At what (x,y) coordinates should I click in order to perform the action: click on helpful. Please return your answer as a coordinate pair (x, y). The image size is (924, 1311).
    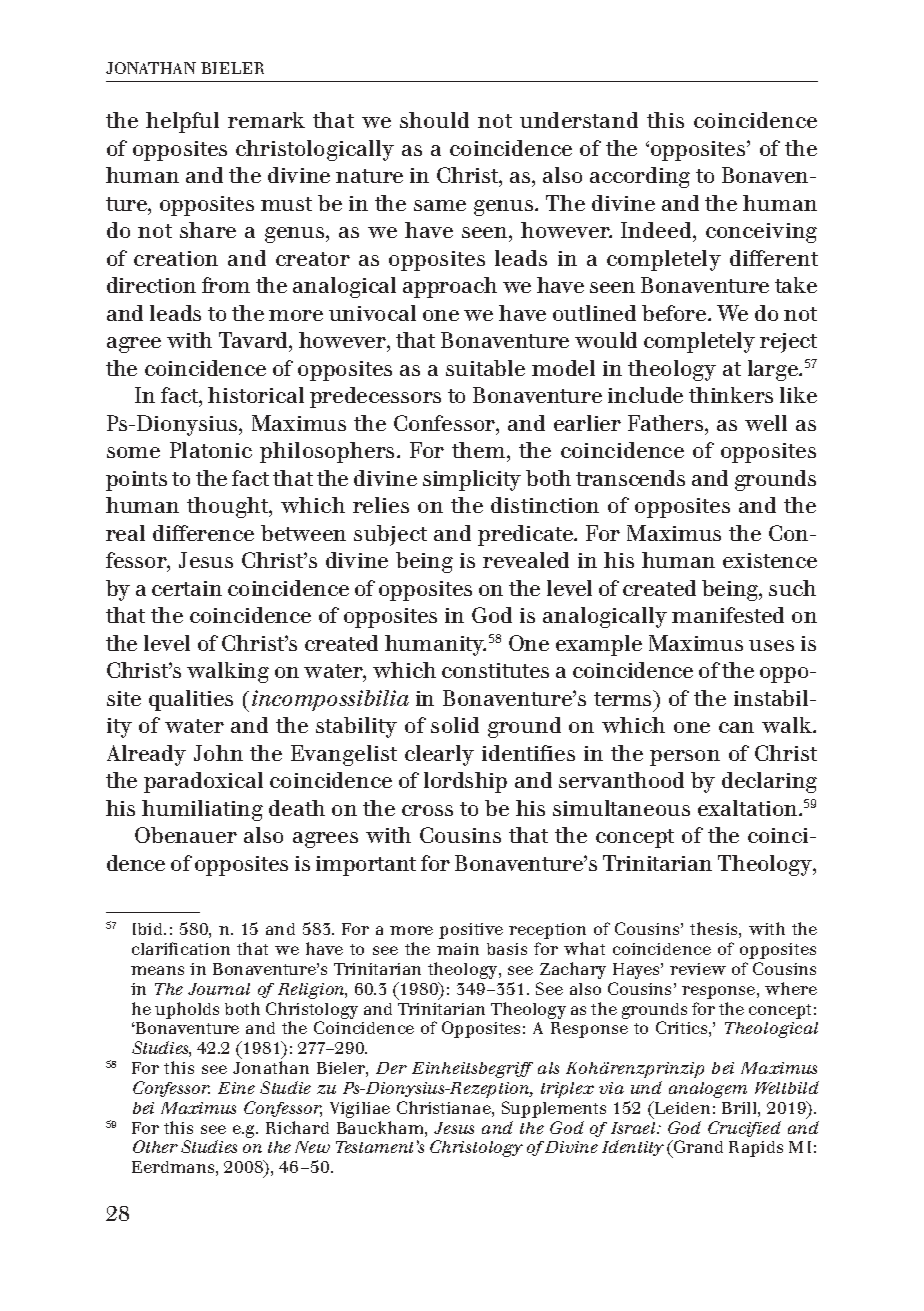
    Looking at the image, I should click on (182, 122).
